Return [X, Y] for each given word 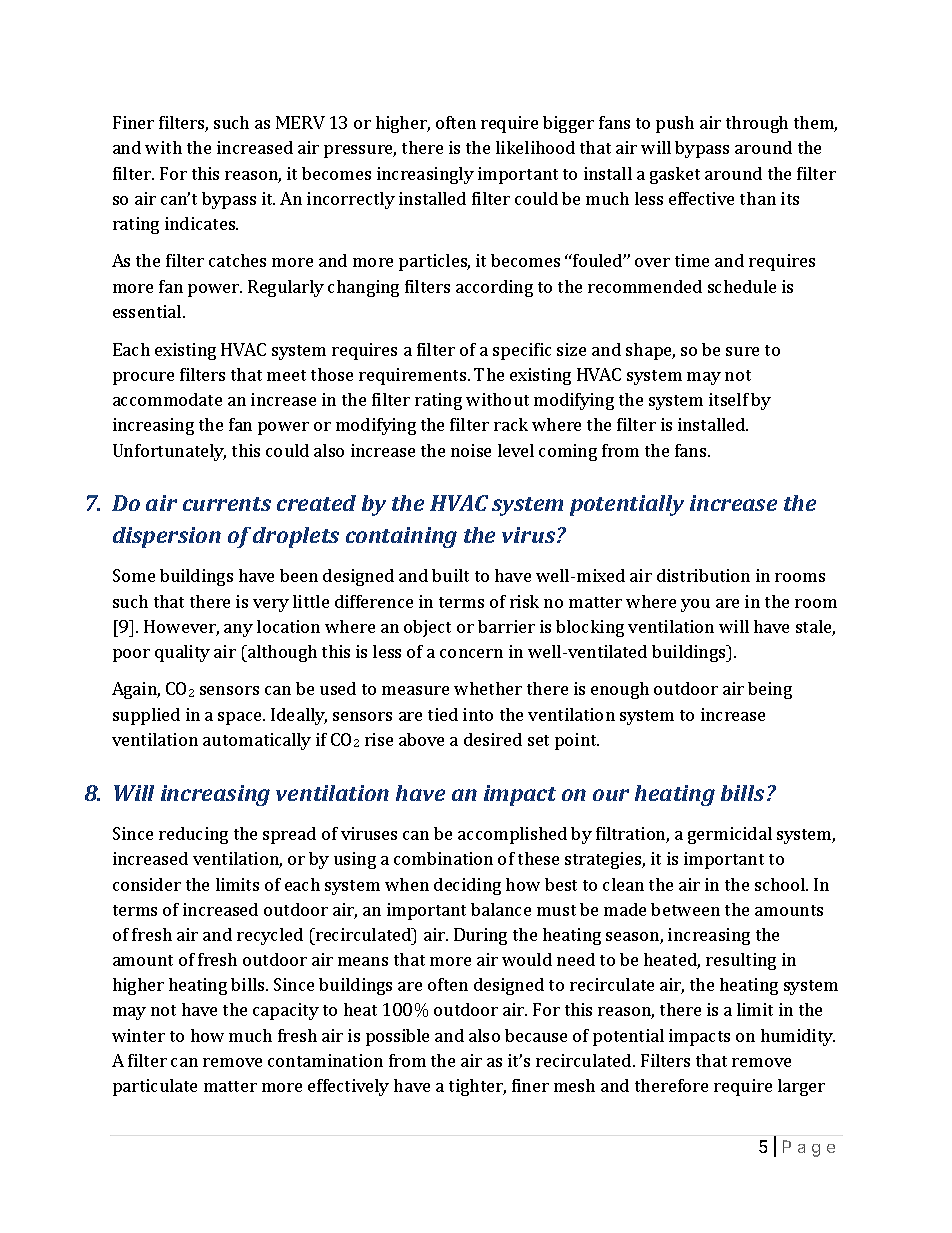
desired [493, 739]
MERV [300, 122]
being [770, 690]
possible [397, 1037]
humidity [798, 1037]
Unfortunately [169, 452]
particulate [155, 1087]
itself [729, 399]
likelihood [535, 147]
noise [471, 450]
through [757, 124]
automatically [257, 741]
